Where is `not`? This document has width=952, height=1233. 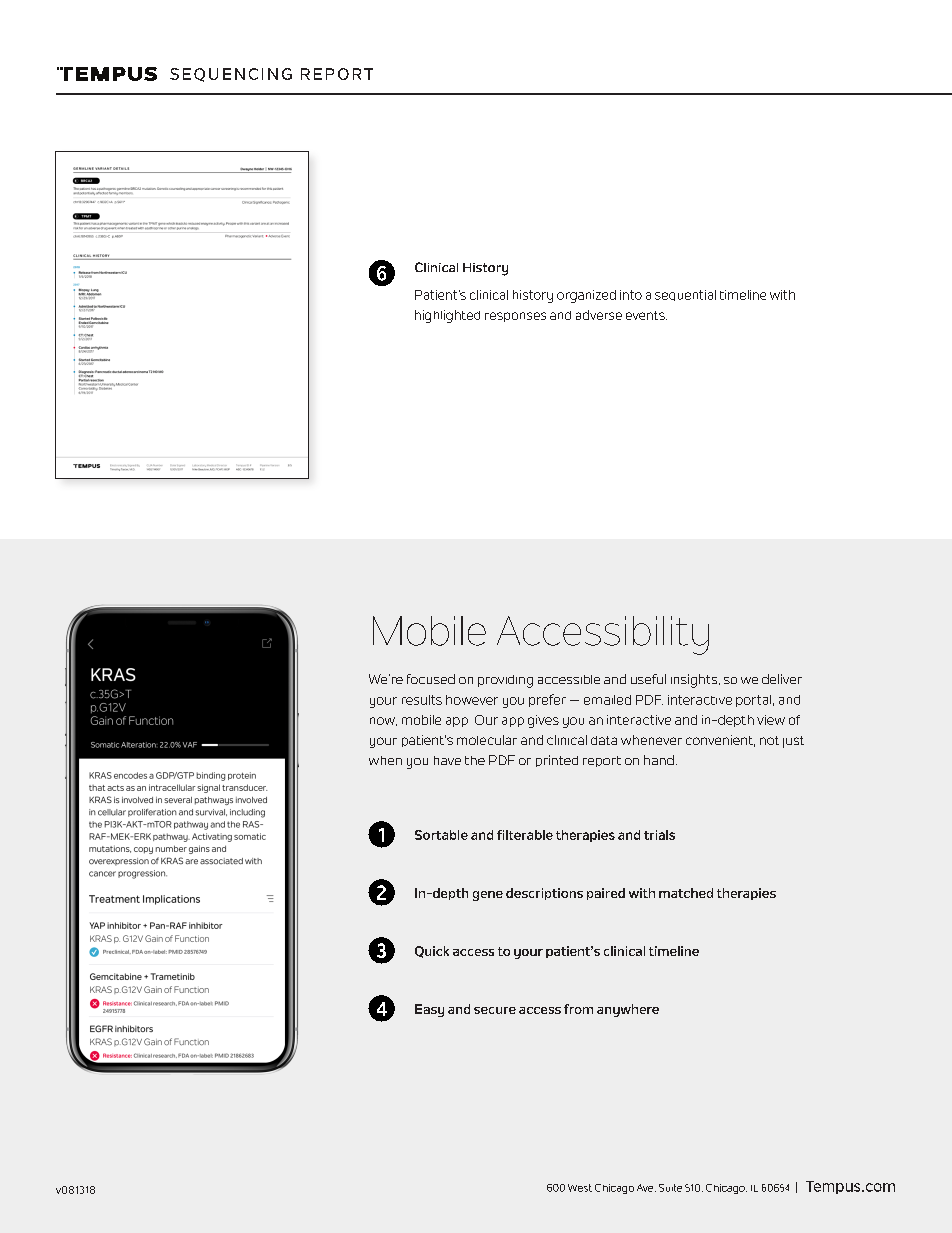 not is located at coordinates (769, 740).
